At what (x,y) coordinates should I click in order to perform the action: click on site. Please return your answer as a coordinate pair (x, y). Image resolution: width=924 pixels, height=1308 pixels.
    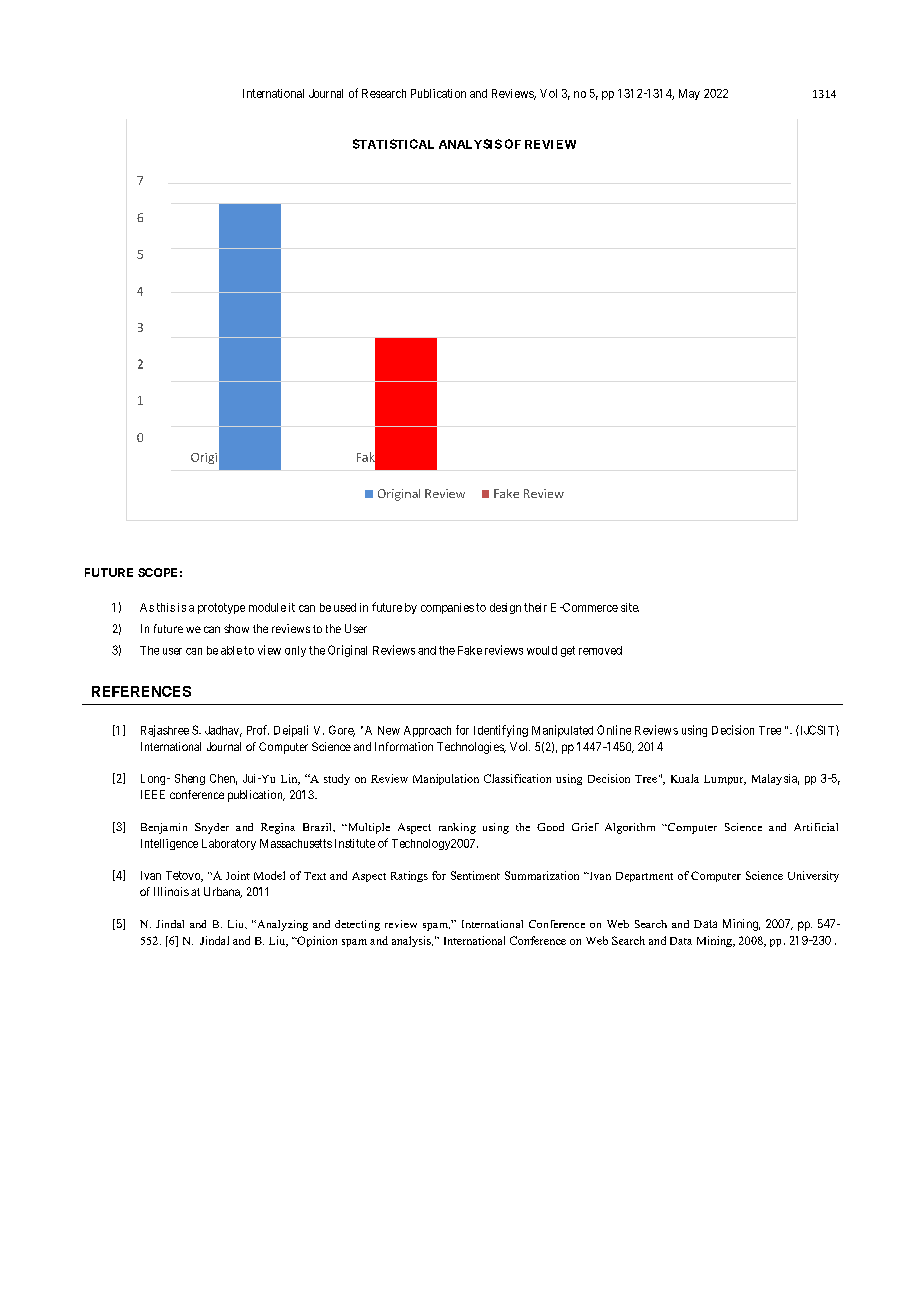
    Looking at the image, I should click on (630, 607).
